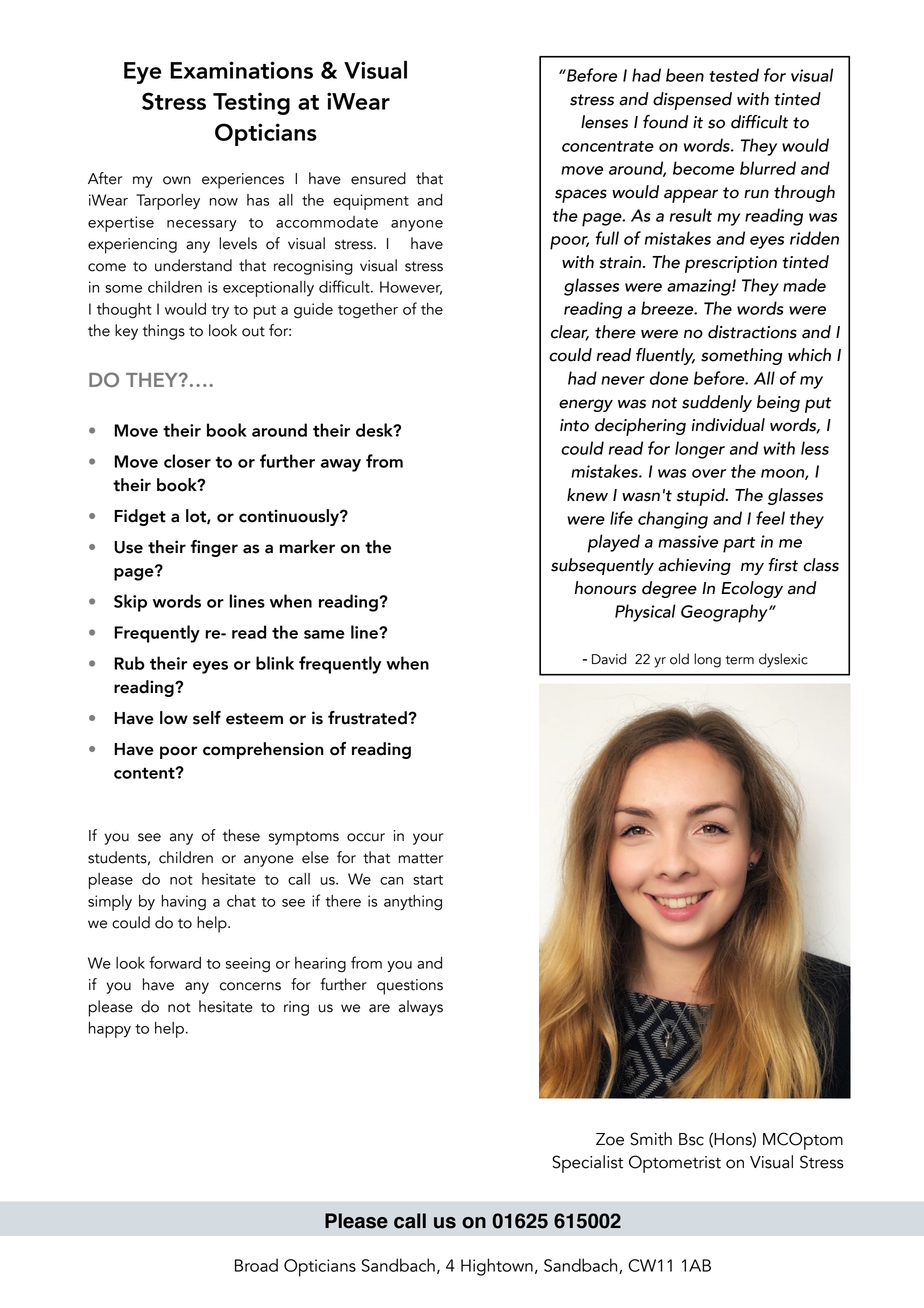  Describe the element at coordinates (378, 178) in the screenshot. I see `ensured` at that location.
